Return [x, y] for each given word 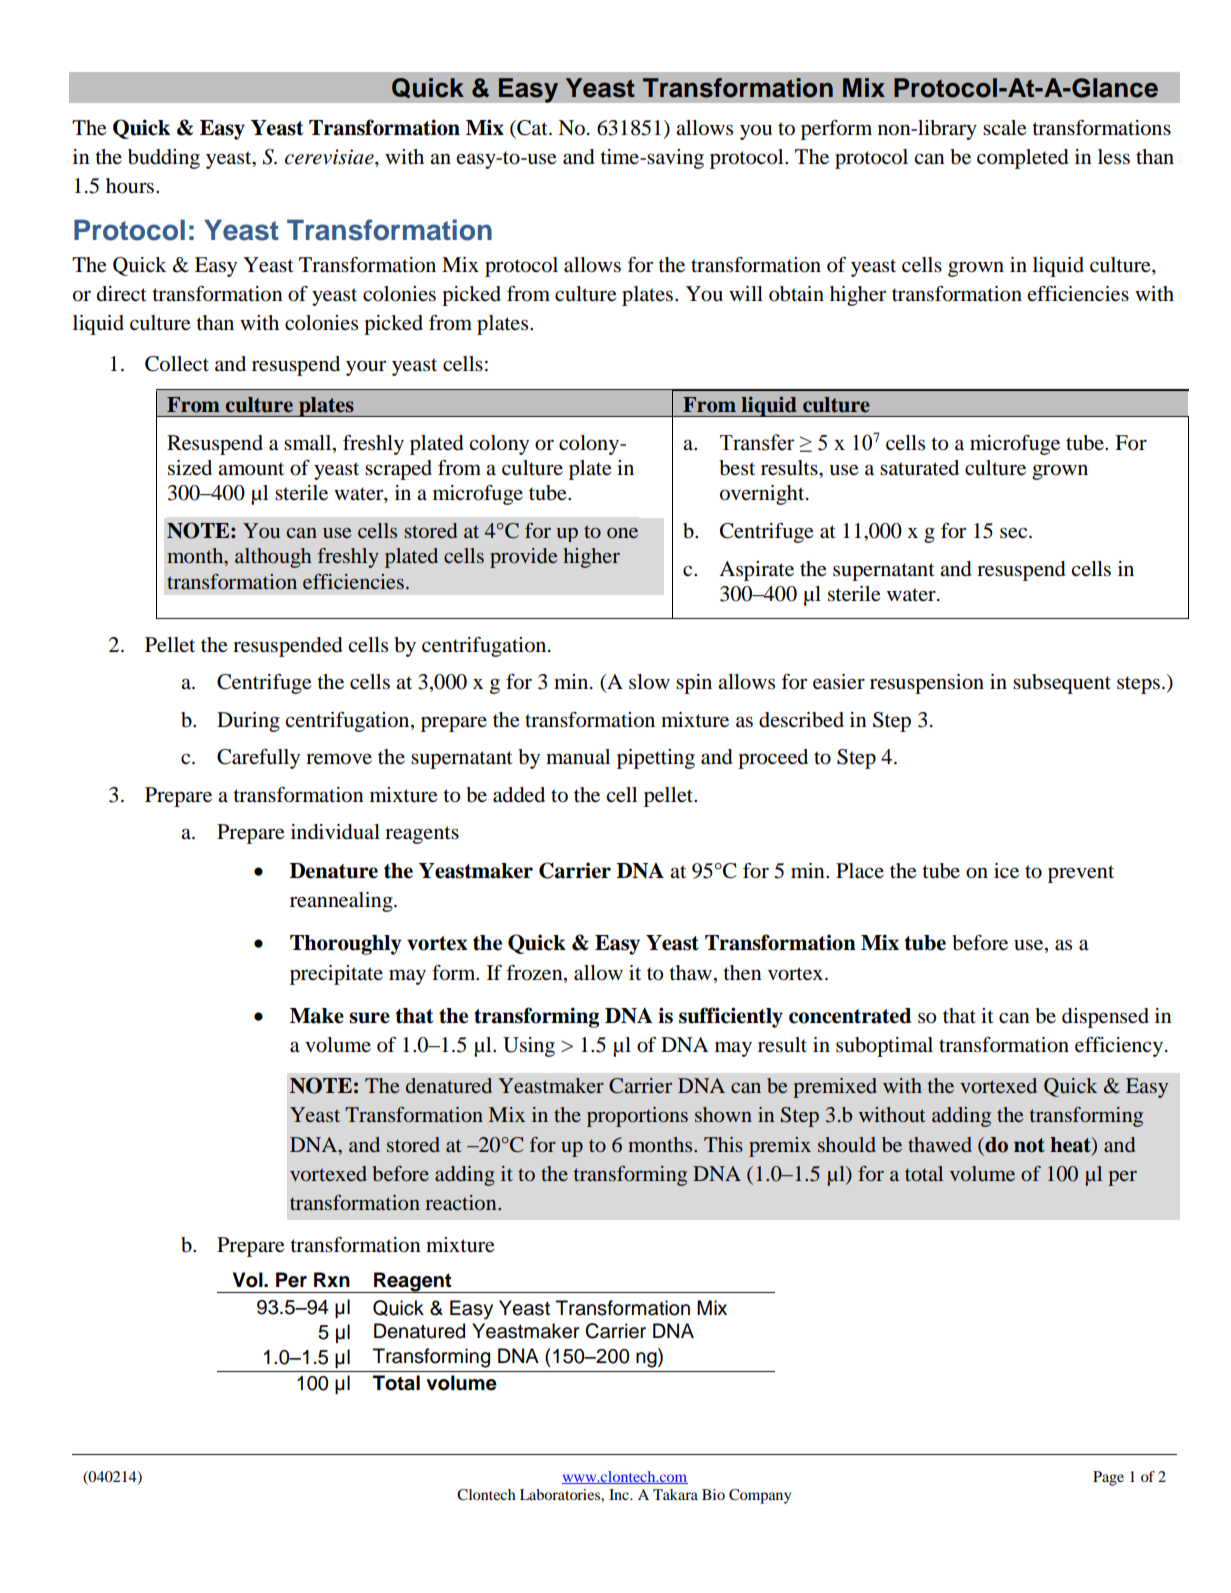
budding [164, 159]
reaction [462, 1202]
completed [1023, 159]
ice [1006, 871]
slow [649, 682]
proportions [637, 1117]
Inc [620, 1494]
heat [1071, 1145]
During [248, 722]
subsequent [1062, 684]
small [309, 442]
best [737, 468]
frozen [535, 973]
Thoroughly [346, 945]
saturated [919, 468]
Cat [532, 128]
